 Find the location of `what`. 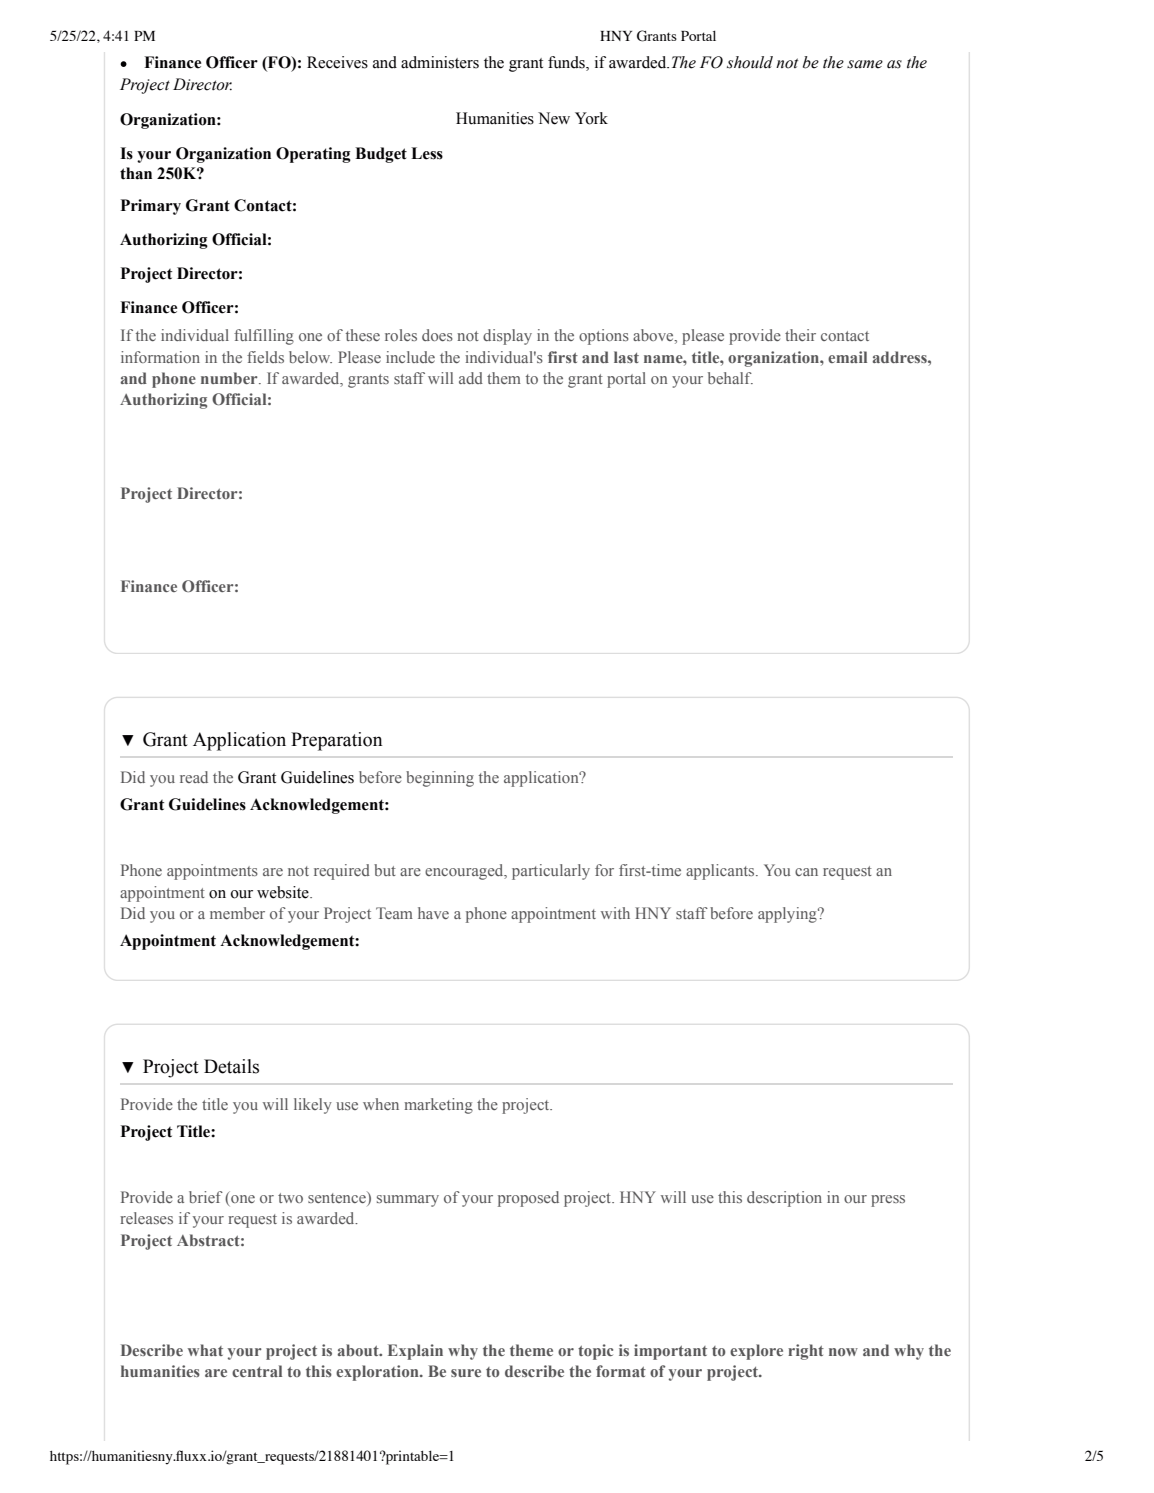

what is located at coordinates (205, 1350).
